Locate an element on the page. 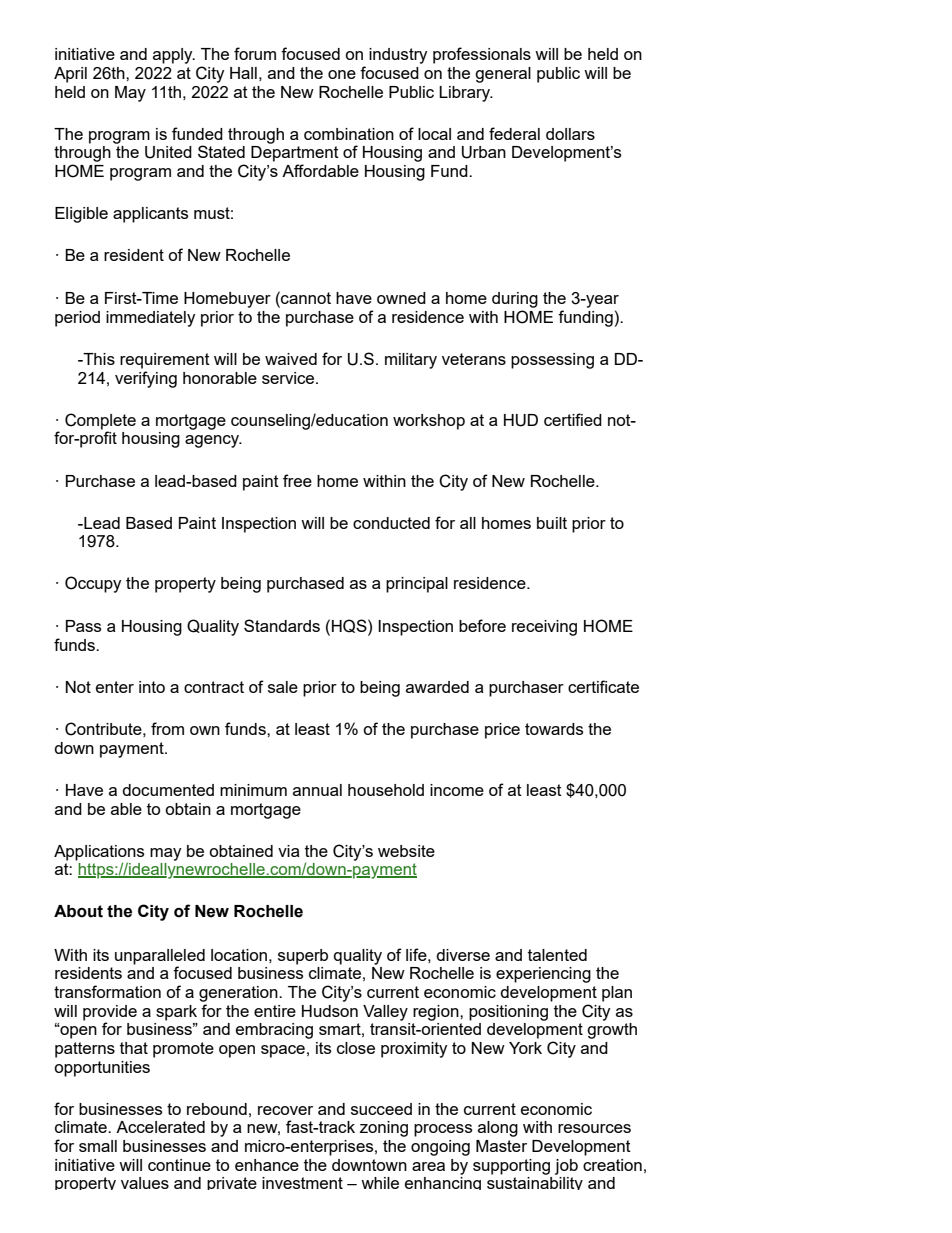 The width and height of the image is (952, 1233). Pass is located at coordinates (83, 626).
